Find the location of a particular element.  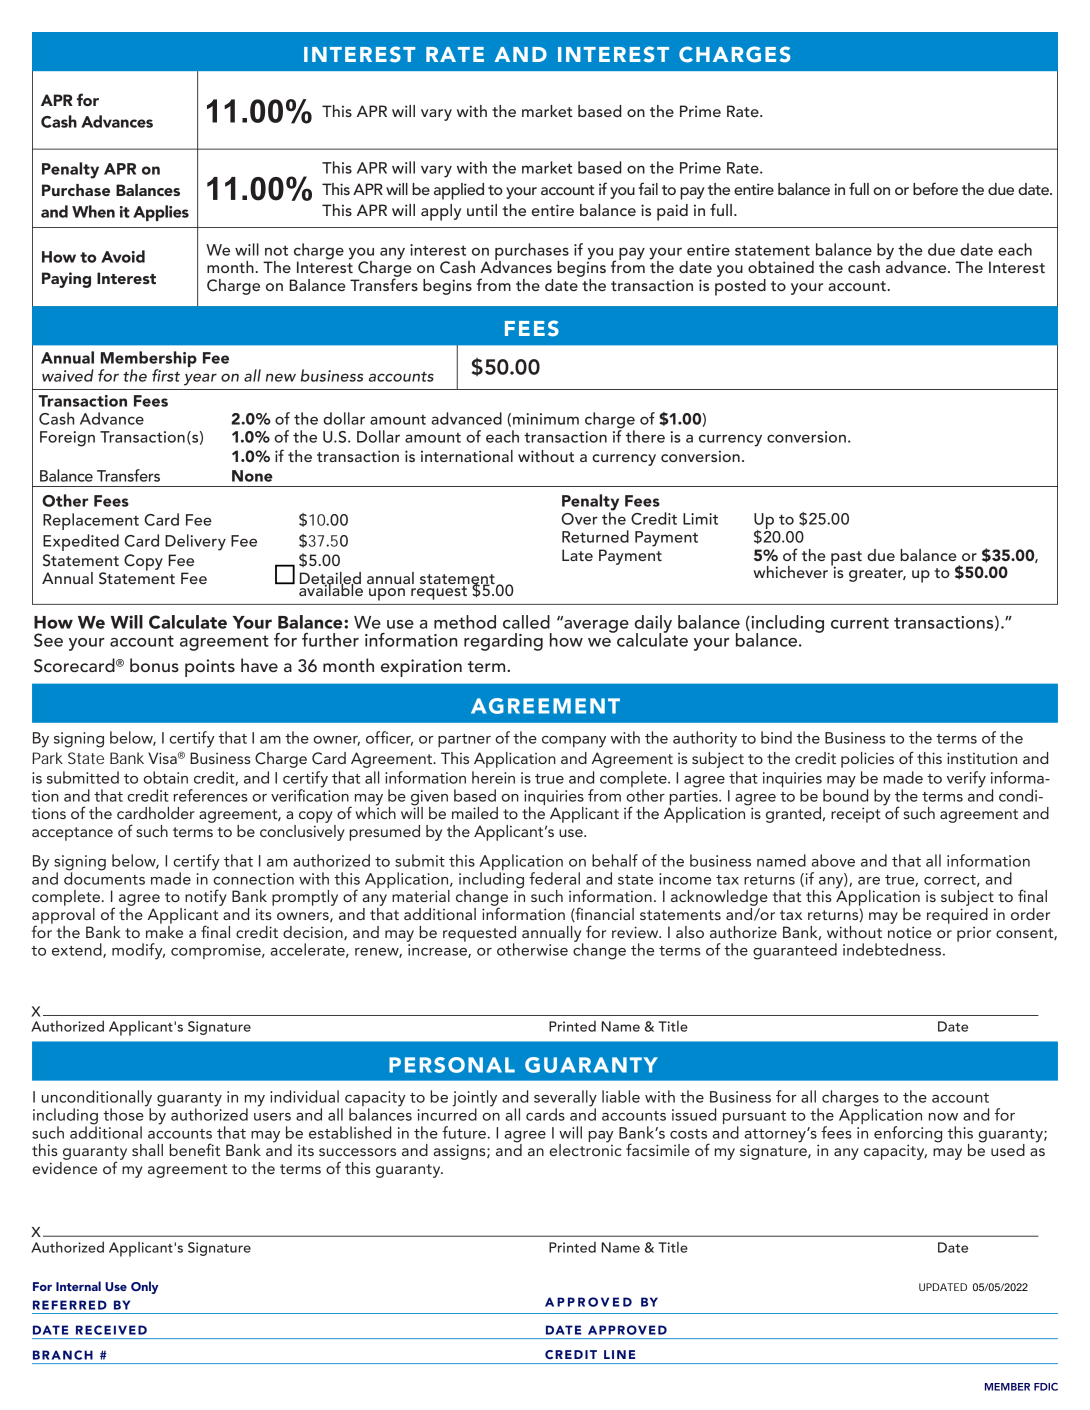

PERSONAL is located at coordinates (452, 1065).
